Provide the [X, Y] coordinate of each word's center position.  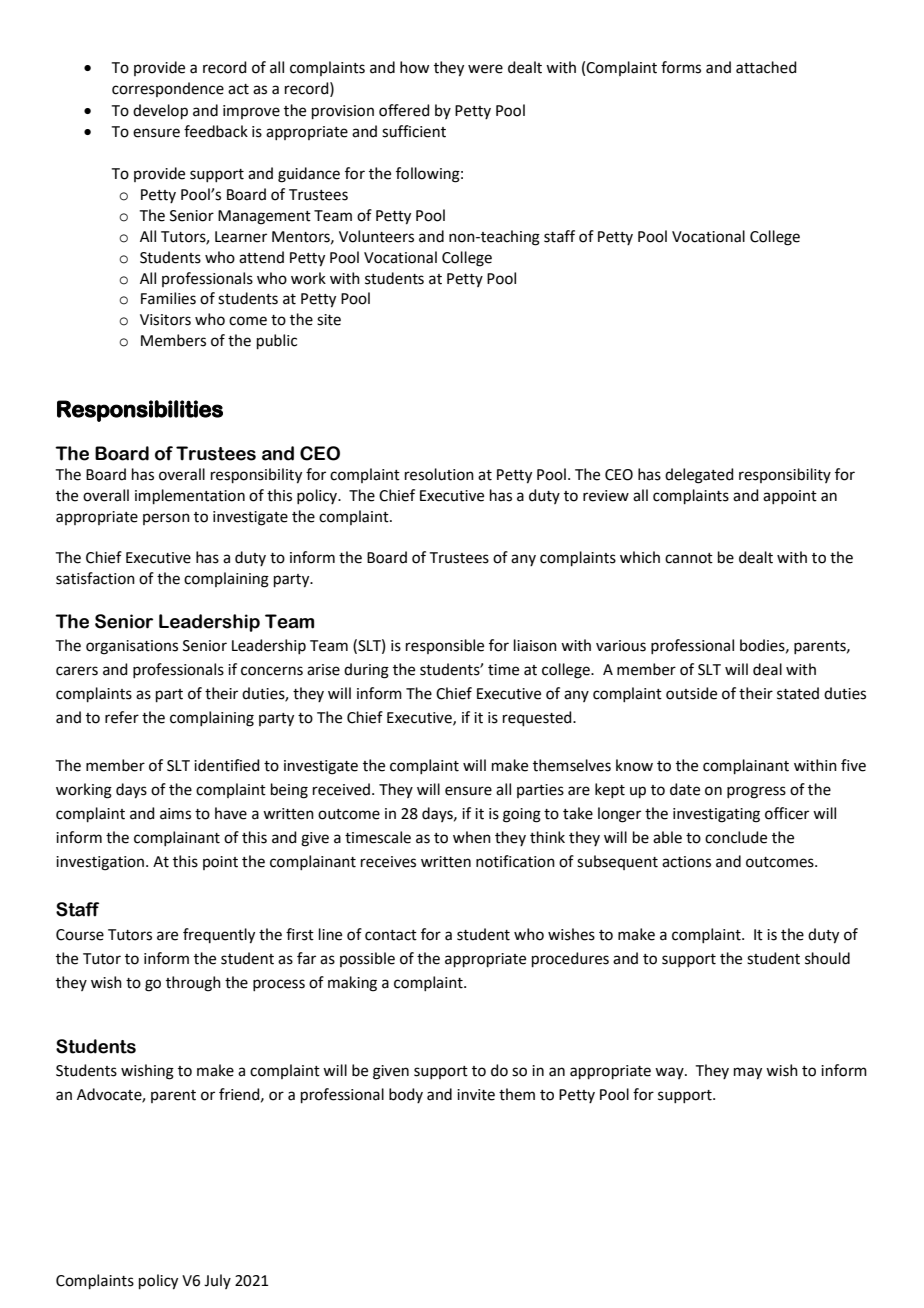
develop [160, 111]
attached [766, 67]
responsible [445, 646]
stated [798, 693]
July [217, 1281]
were [485, 69]
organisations [132, 647]
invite [476, 1095]
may [748, 1073]
